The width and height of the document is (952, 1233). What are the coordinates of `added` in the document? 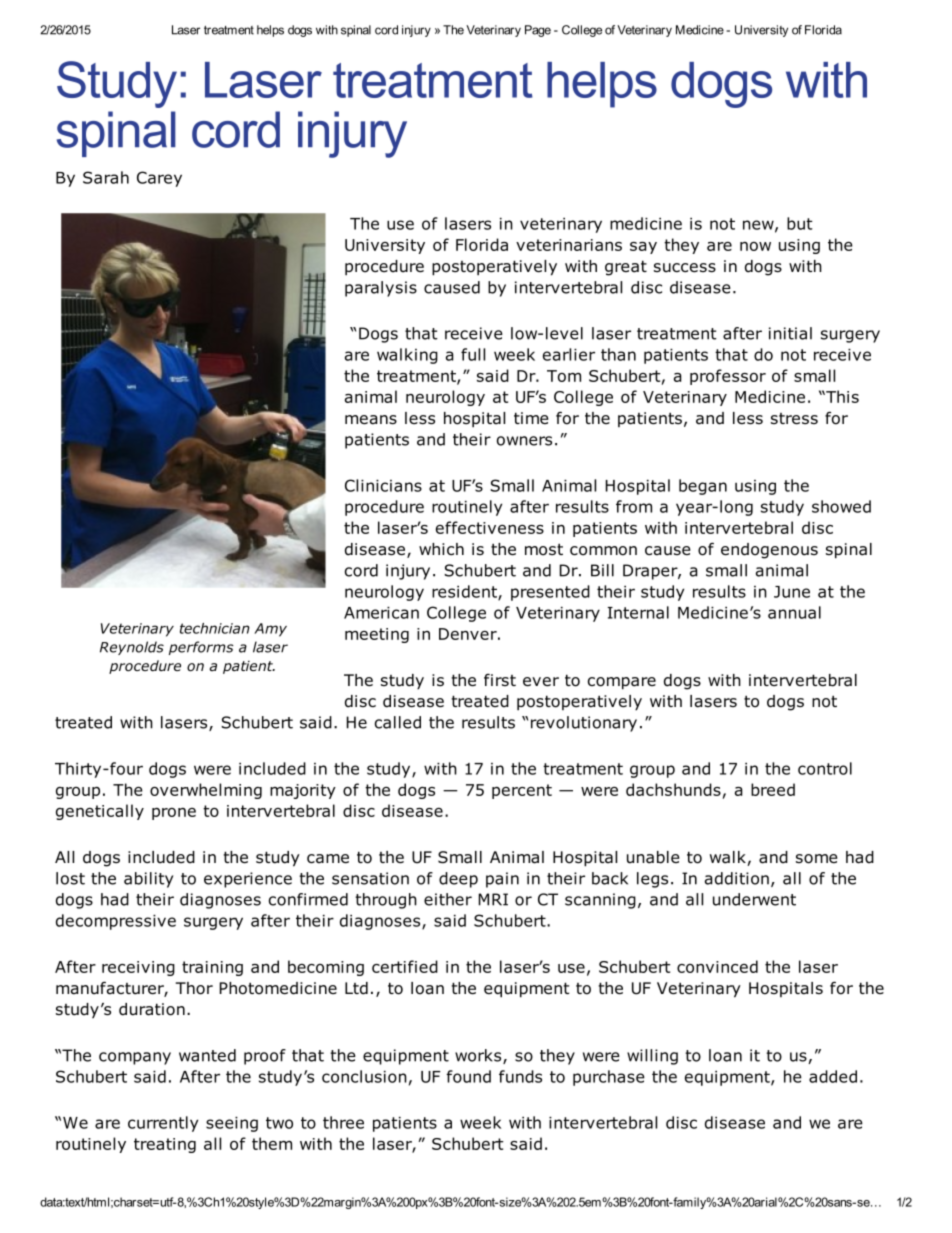 It's located at (833, 1076).
